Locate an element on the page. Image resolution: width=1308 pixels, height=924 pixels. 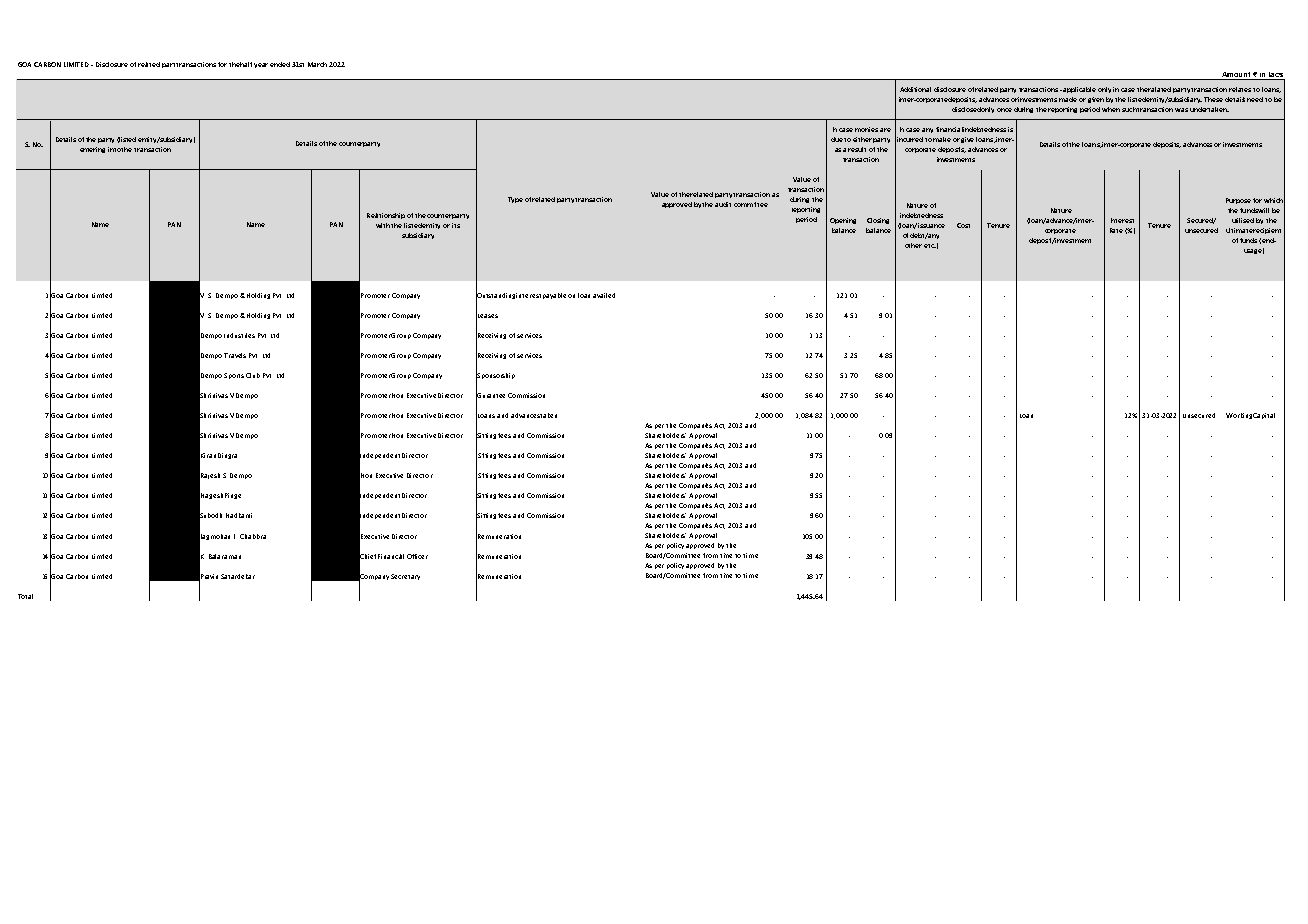
Travels is located at coordinates (235, 355).
